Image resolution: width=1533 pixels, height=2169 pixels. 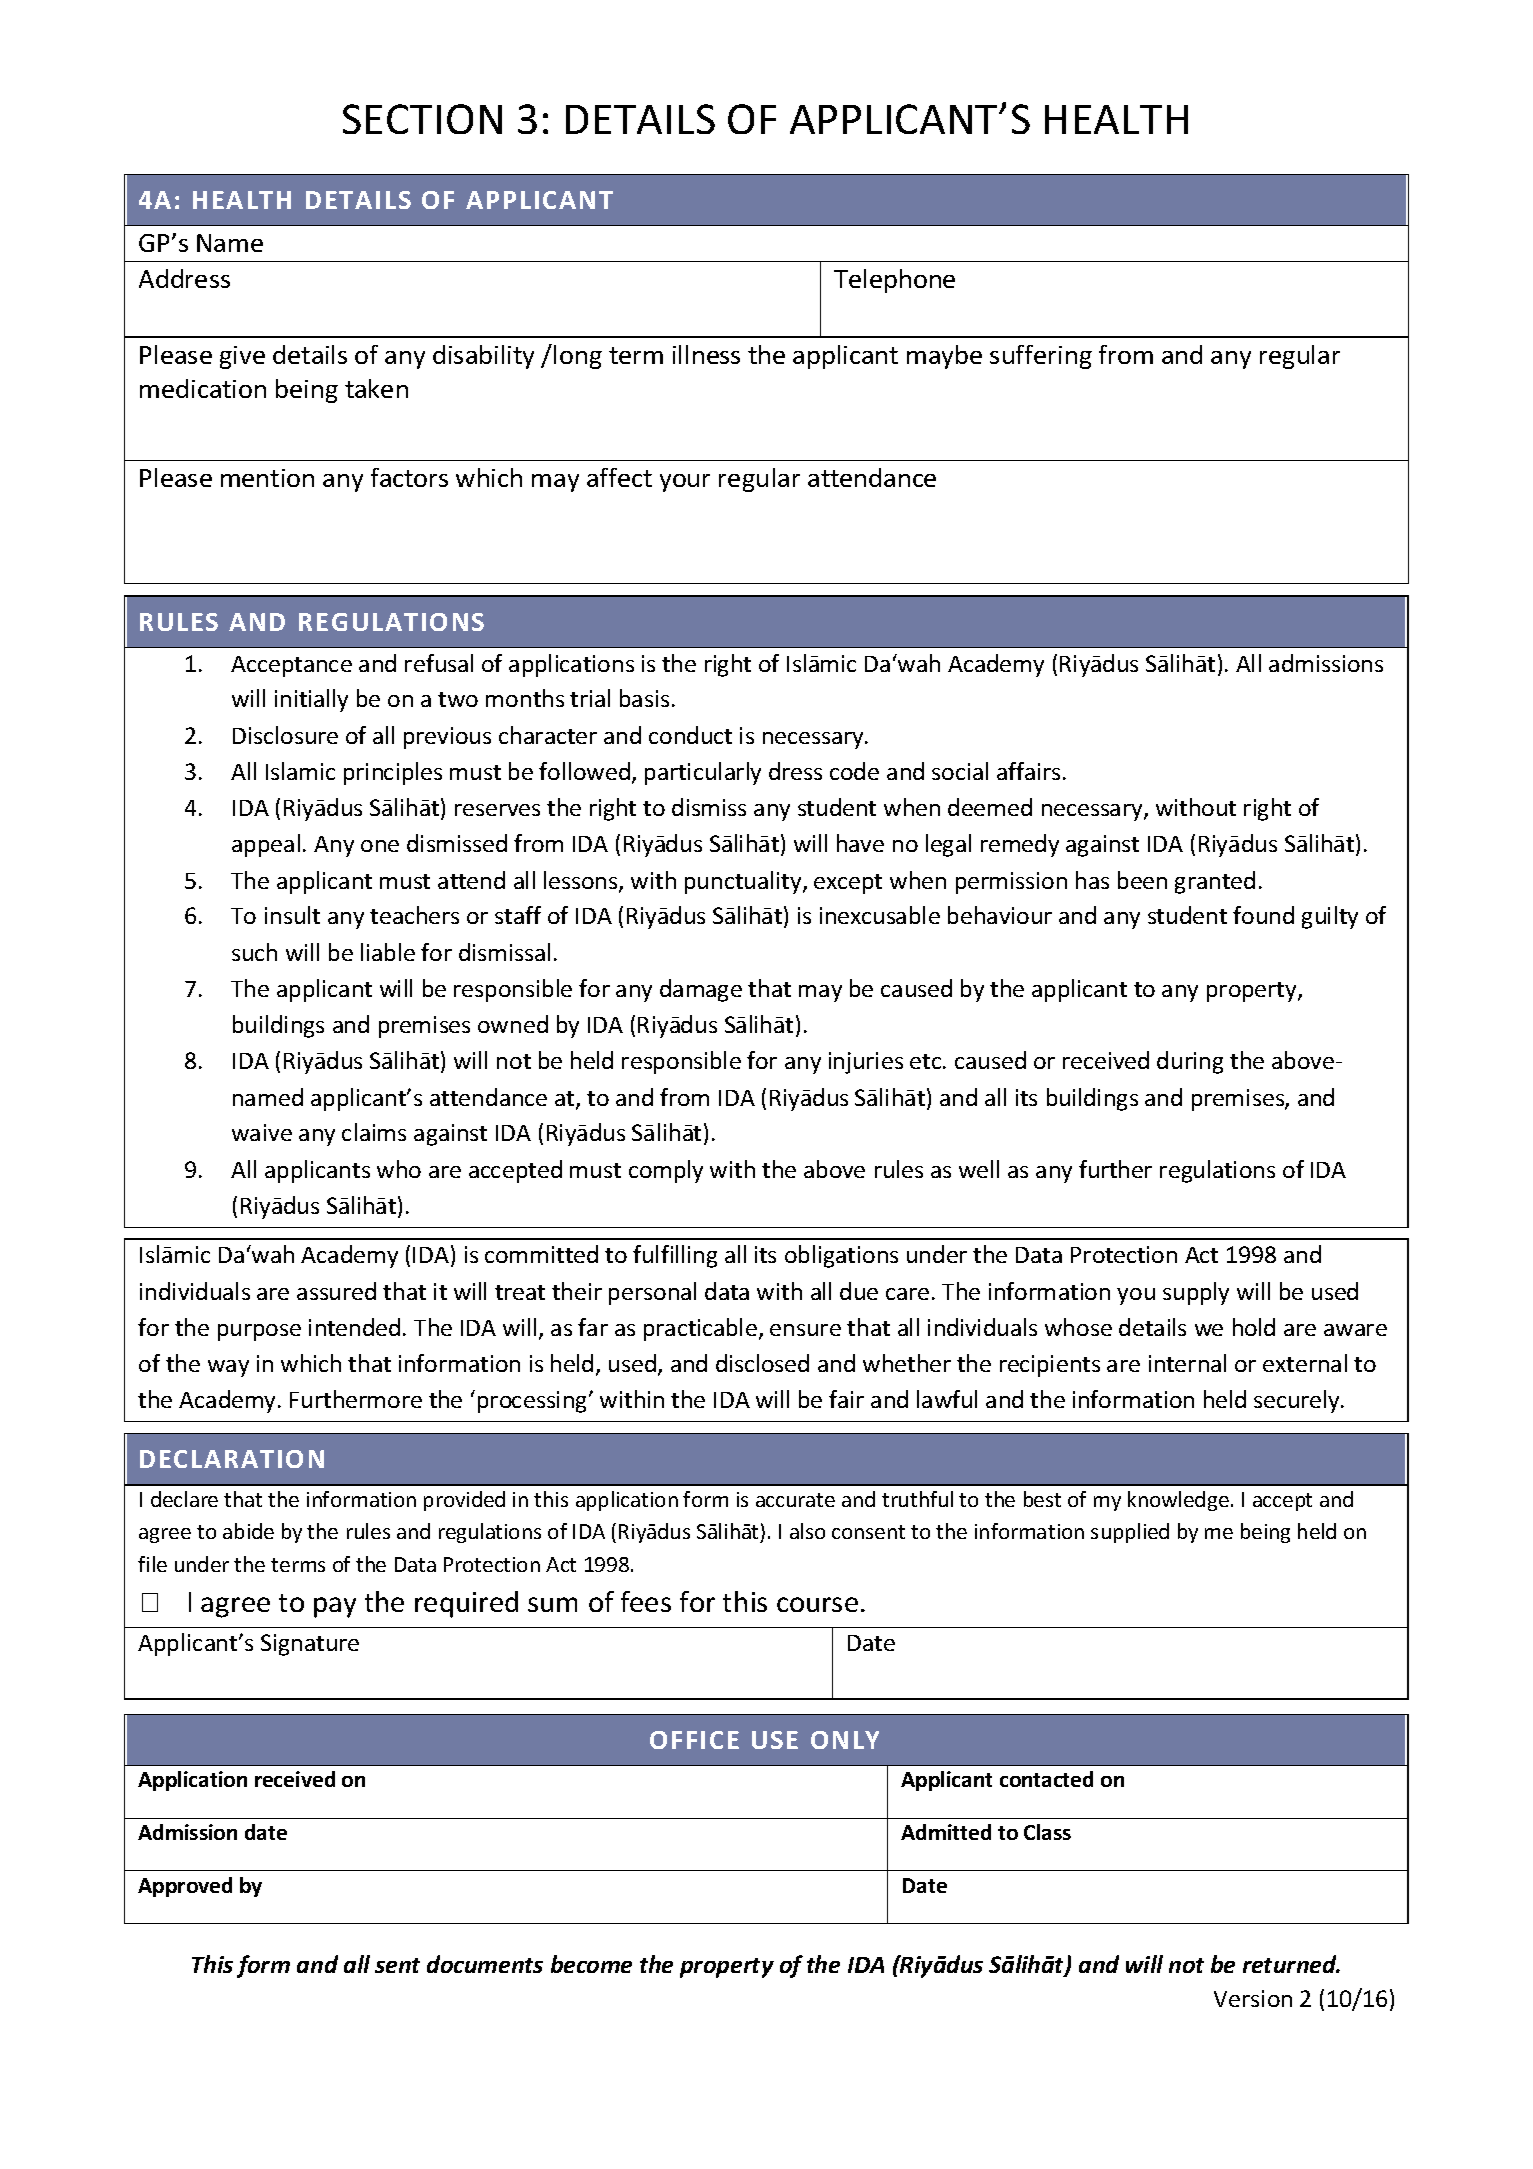 I want to click on internal, so click(x=1187, y=1363).
